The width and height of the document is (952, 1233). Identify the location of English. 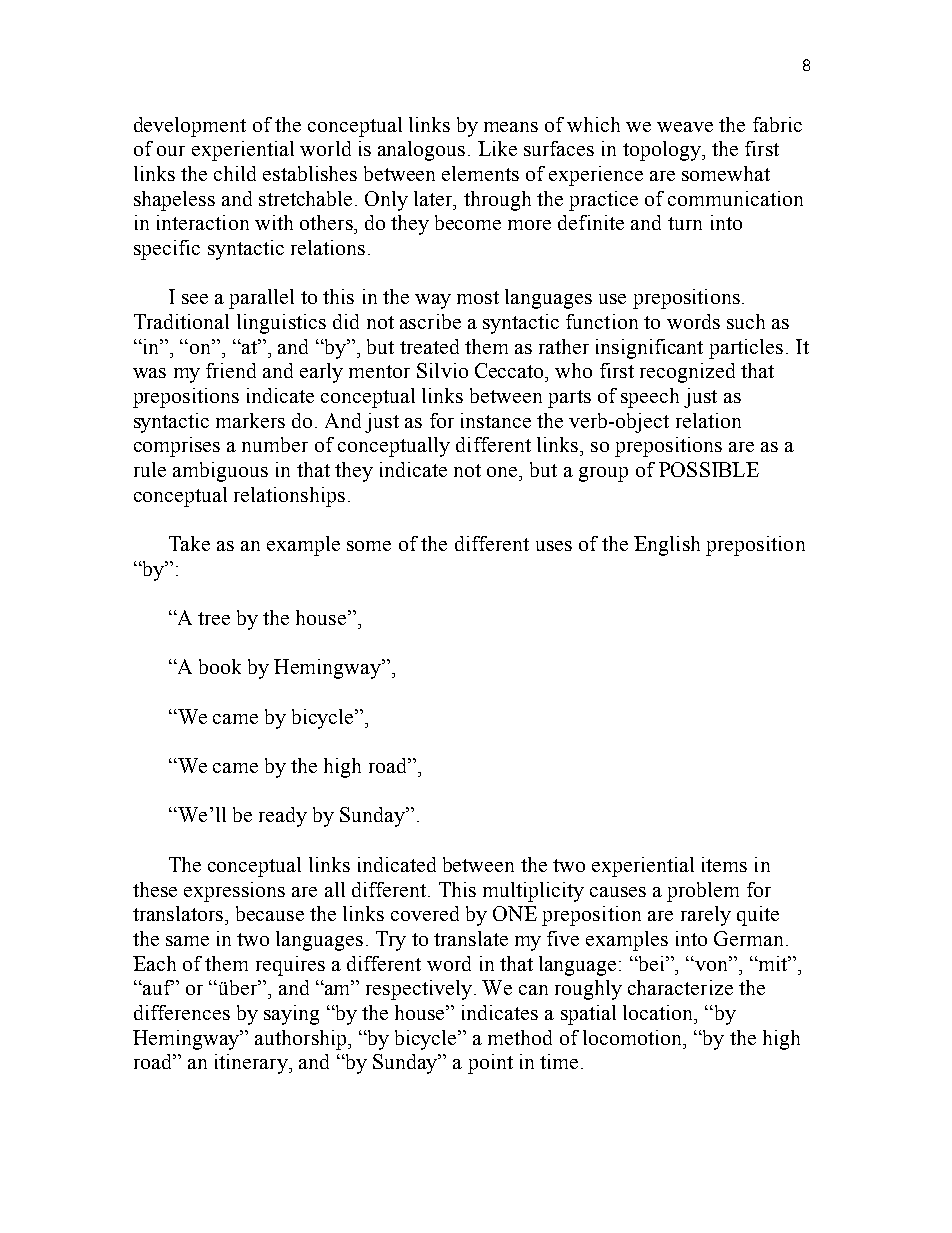
(667, 546).
